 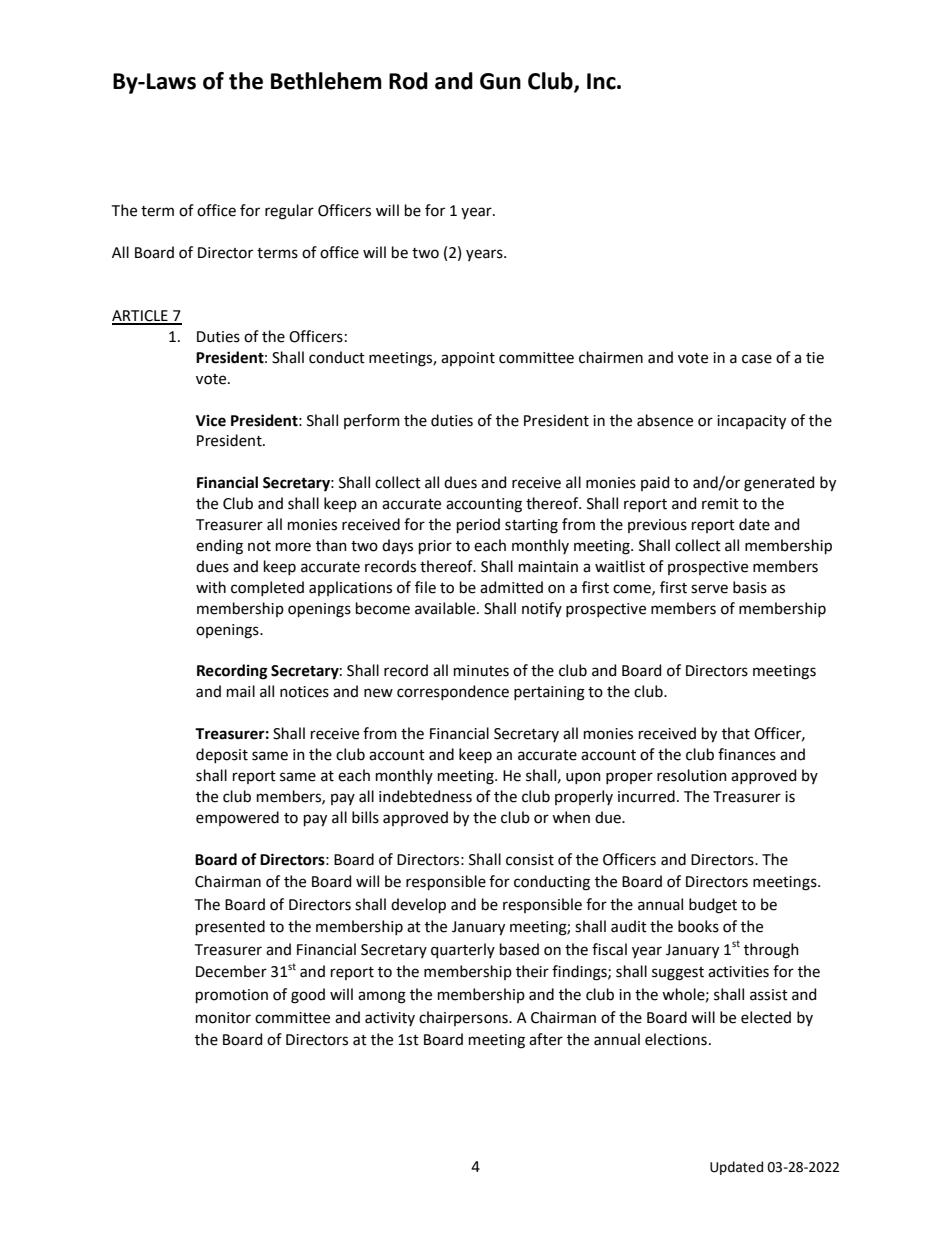 I want to click on monitor, so click(x=223, y=1018).
